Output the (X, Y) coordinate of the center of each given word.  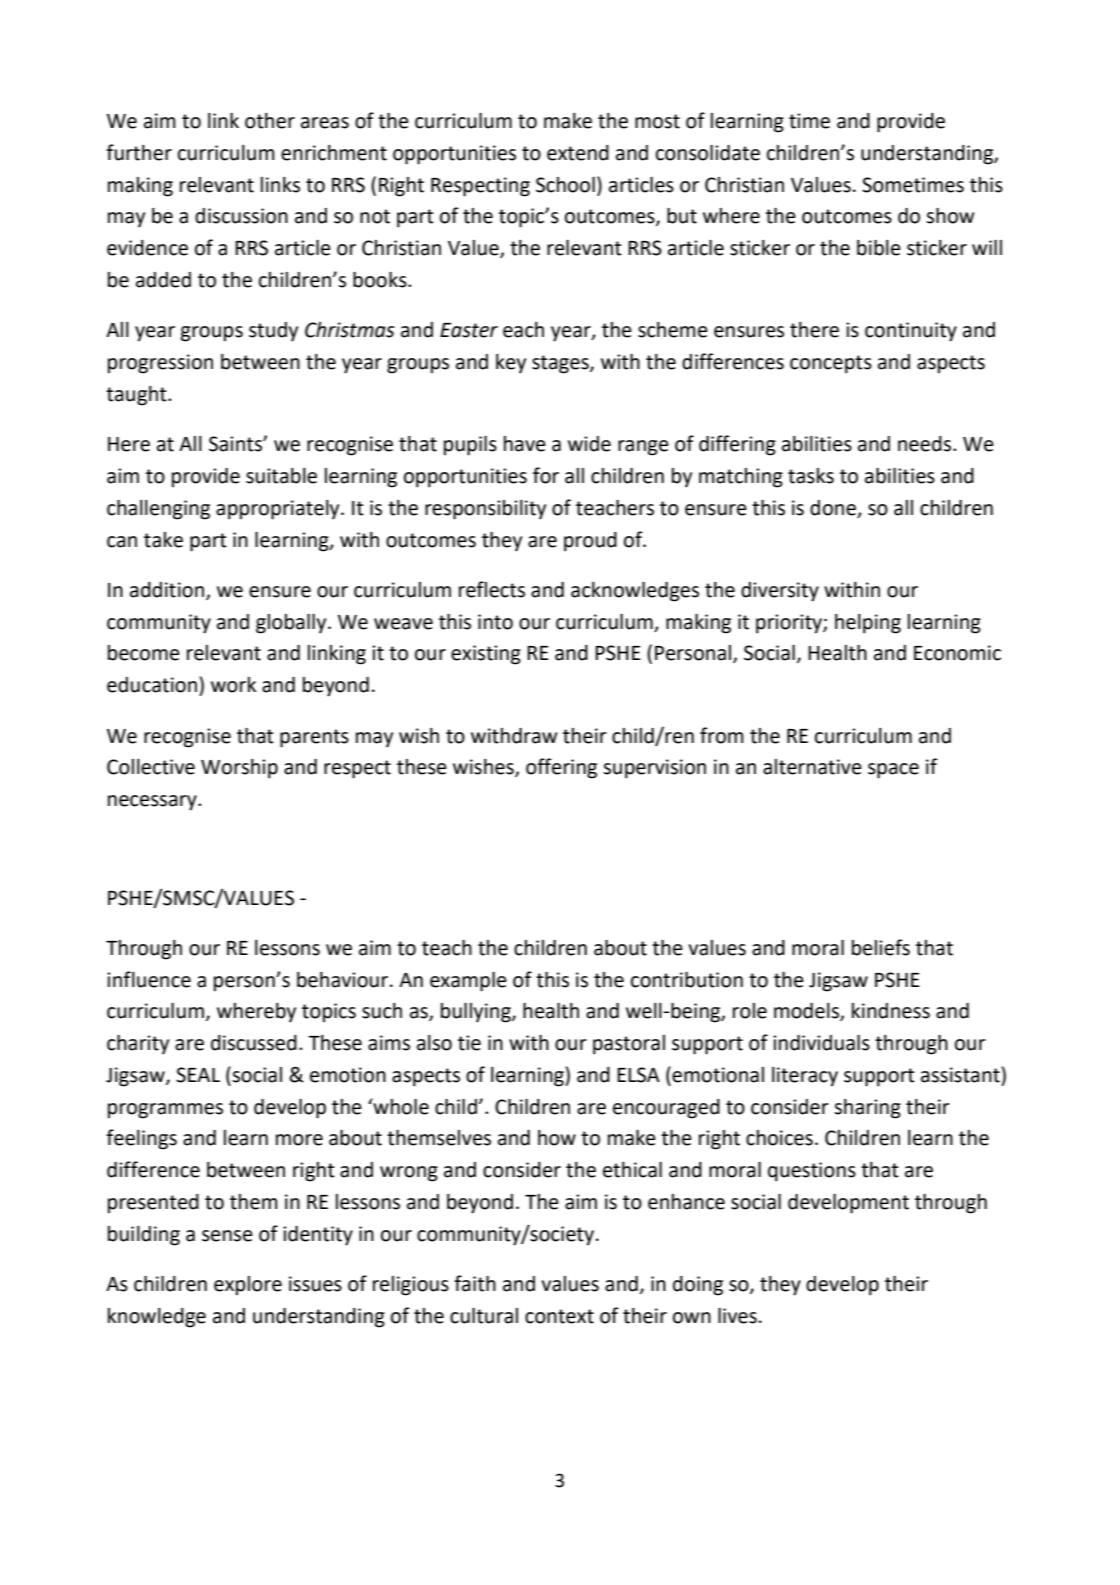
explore (248, 1286)
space (893, 771)
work (233, 685)
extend (578, 153)
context (559, 1316)
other (270, 121)
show (950, 216)
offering (561, 768)
